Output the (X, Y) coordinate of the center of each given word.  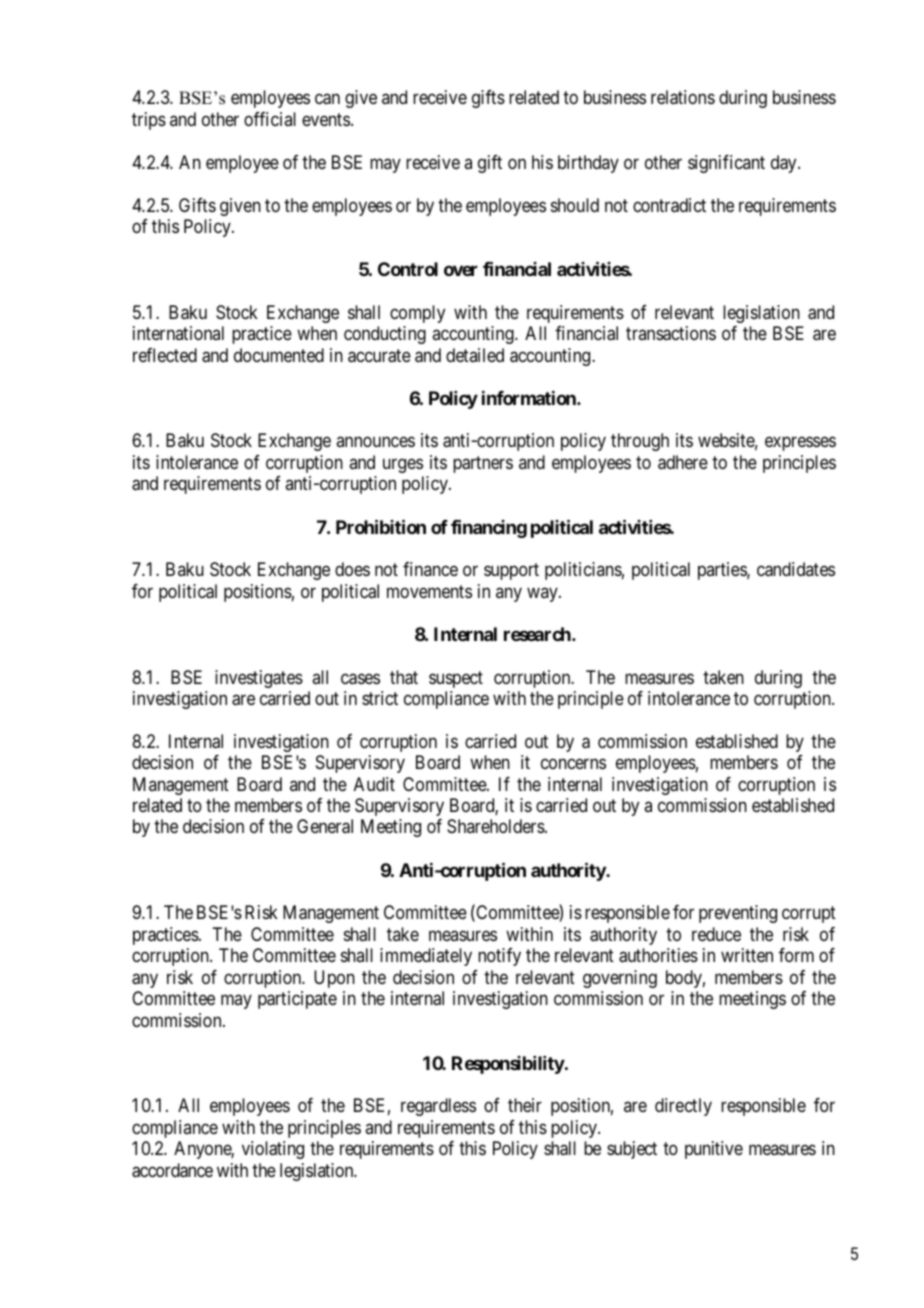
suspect (456, 679)
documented (279, 355)
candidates (796, 569)
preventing (738, 914)
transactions (671, 333)
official (270, 119)
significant (726, 164)
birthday (588, 164)
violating (273, 1150)
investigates (259, 679)
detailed (475, 355)
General (325, 826)
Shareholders (496, 826)
